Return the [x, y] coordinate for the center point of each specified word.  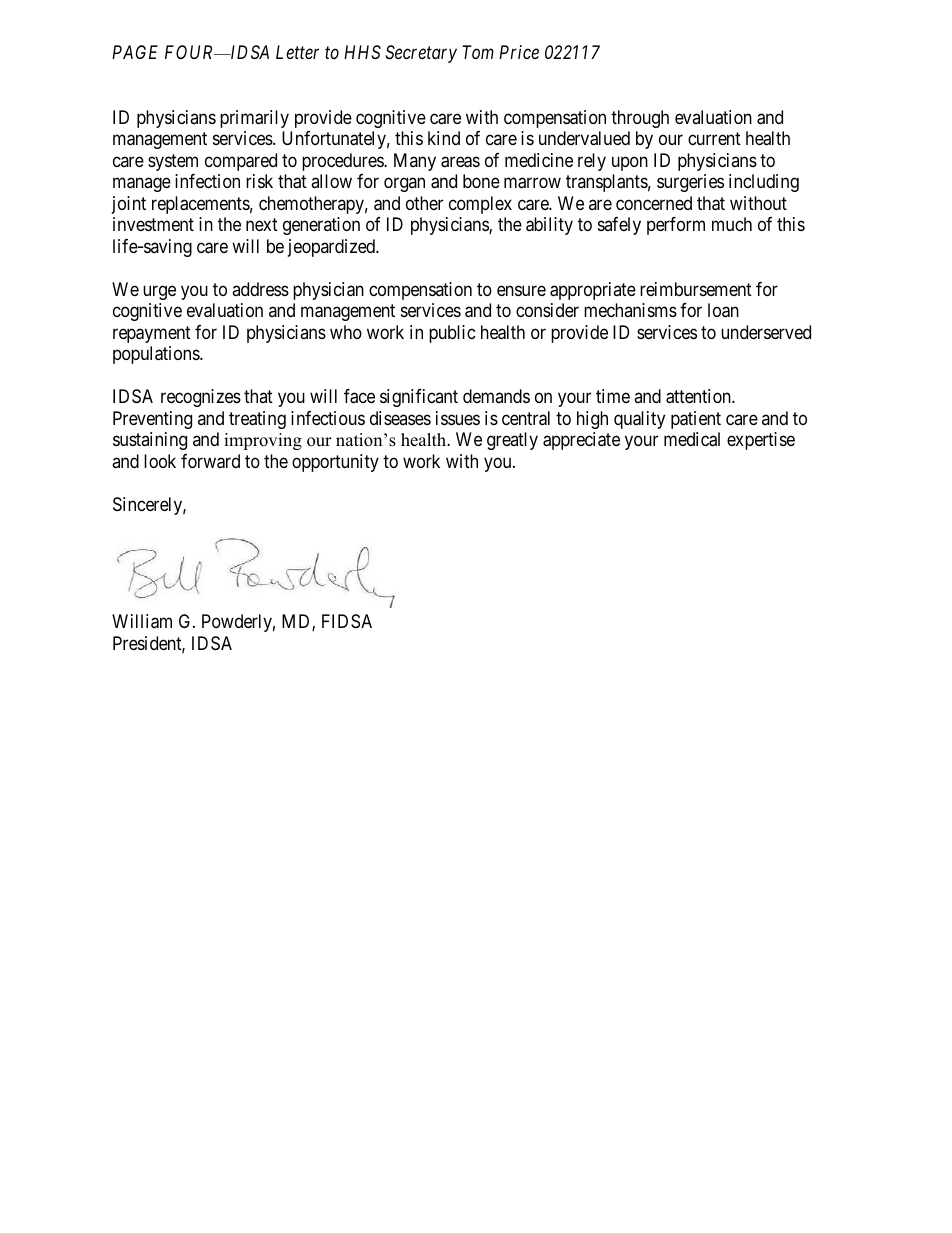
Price [519, 52]
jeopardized [332, 248]
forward [210, 461]
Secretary [421, 54]
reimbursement [696, 289]
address [260, 289]
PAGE [135, 52]
